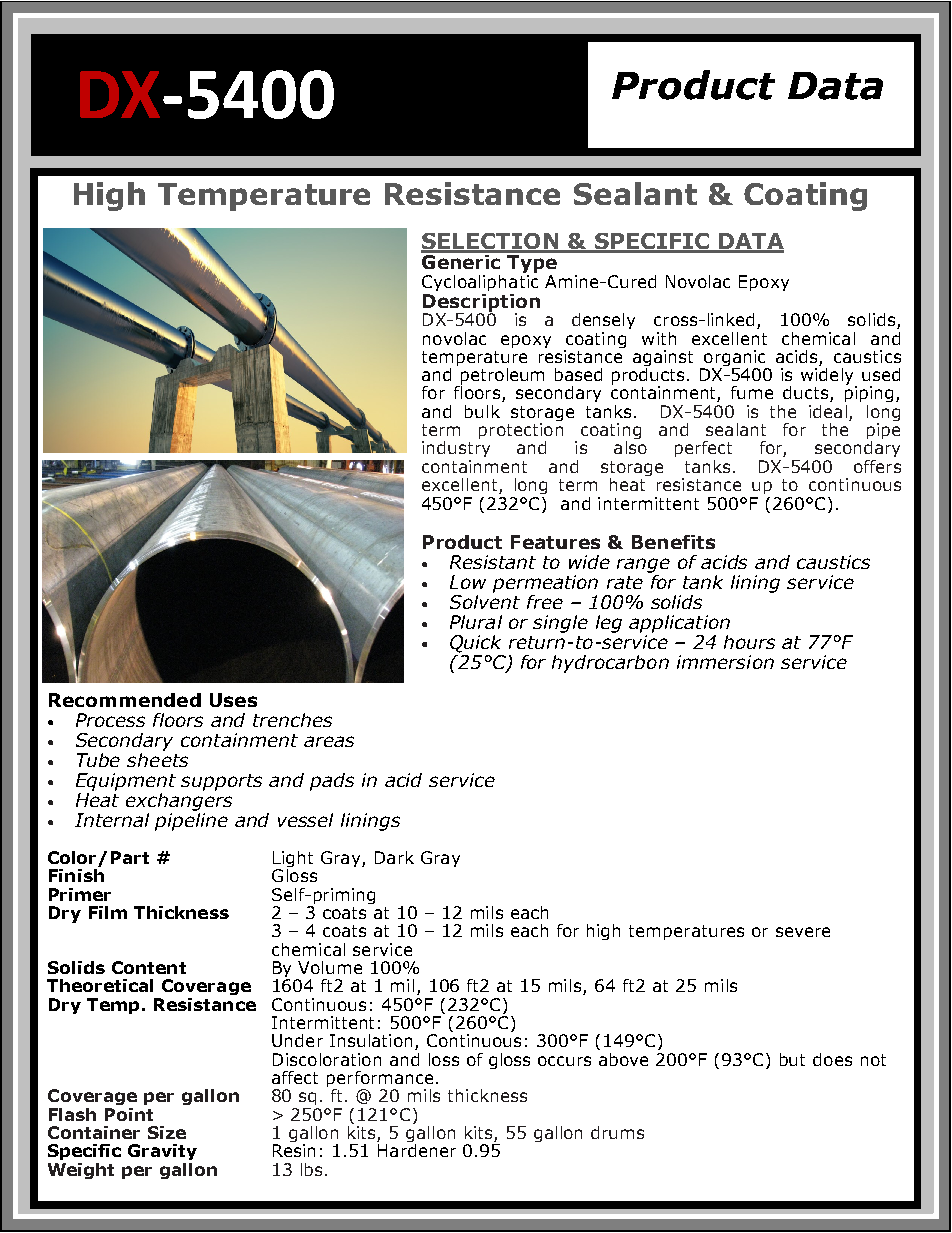 This document has height=1233, width=952. What do you see at coordinates (673, 542) in the document?
I see `Benefits` at bounding box center [673, 542].
